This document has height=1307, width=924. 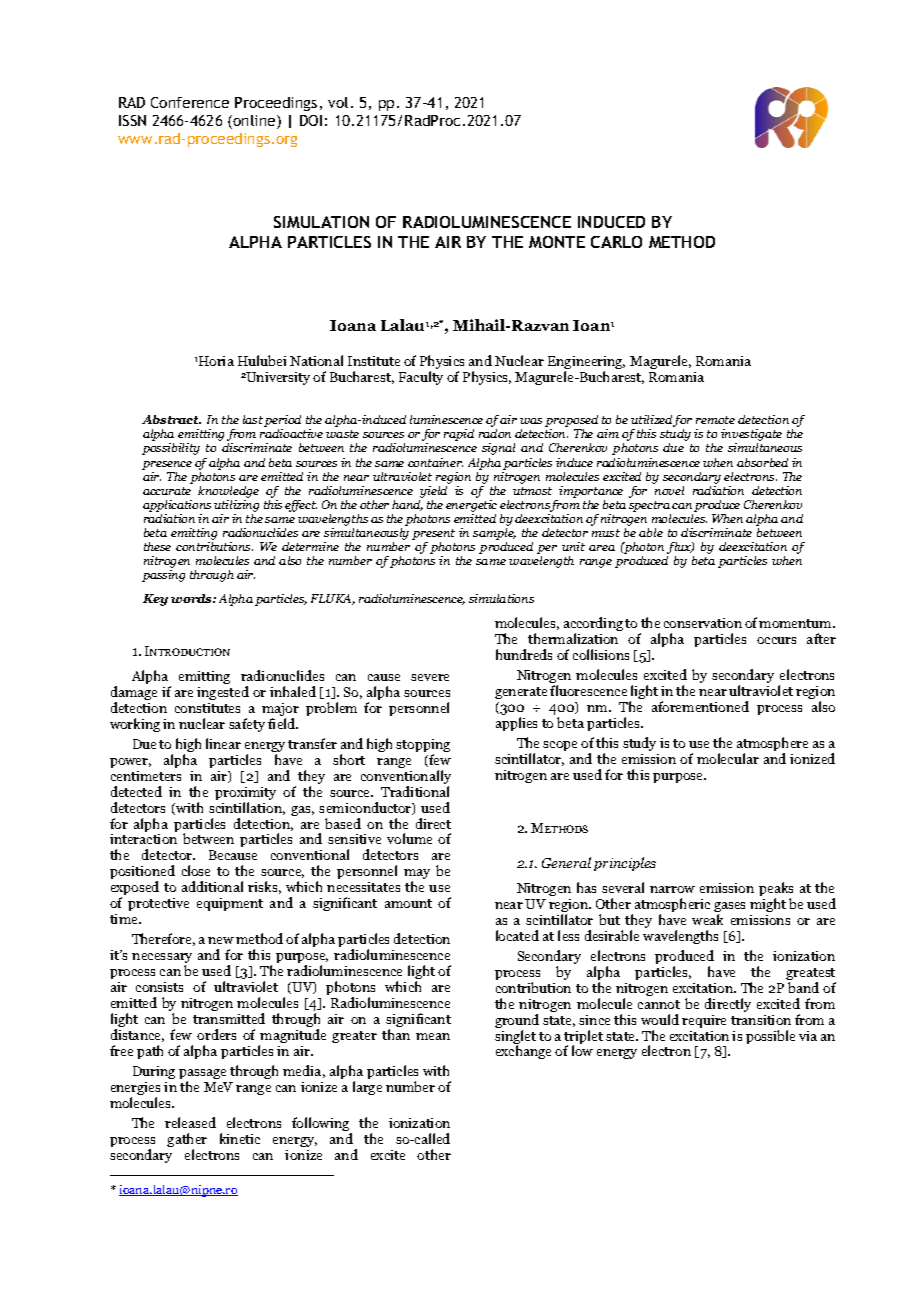 I want to click on constitutes, so click(x=207, y=708).
